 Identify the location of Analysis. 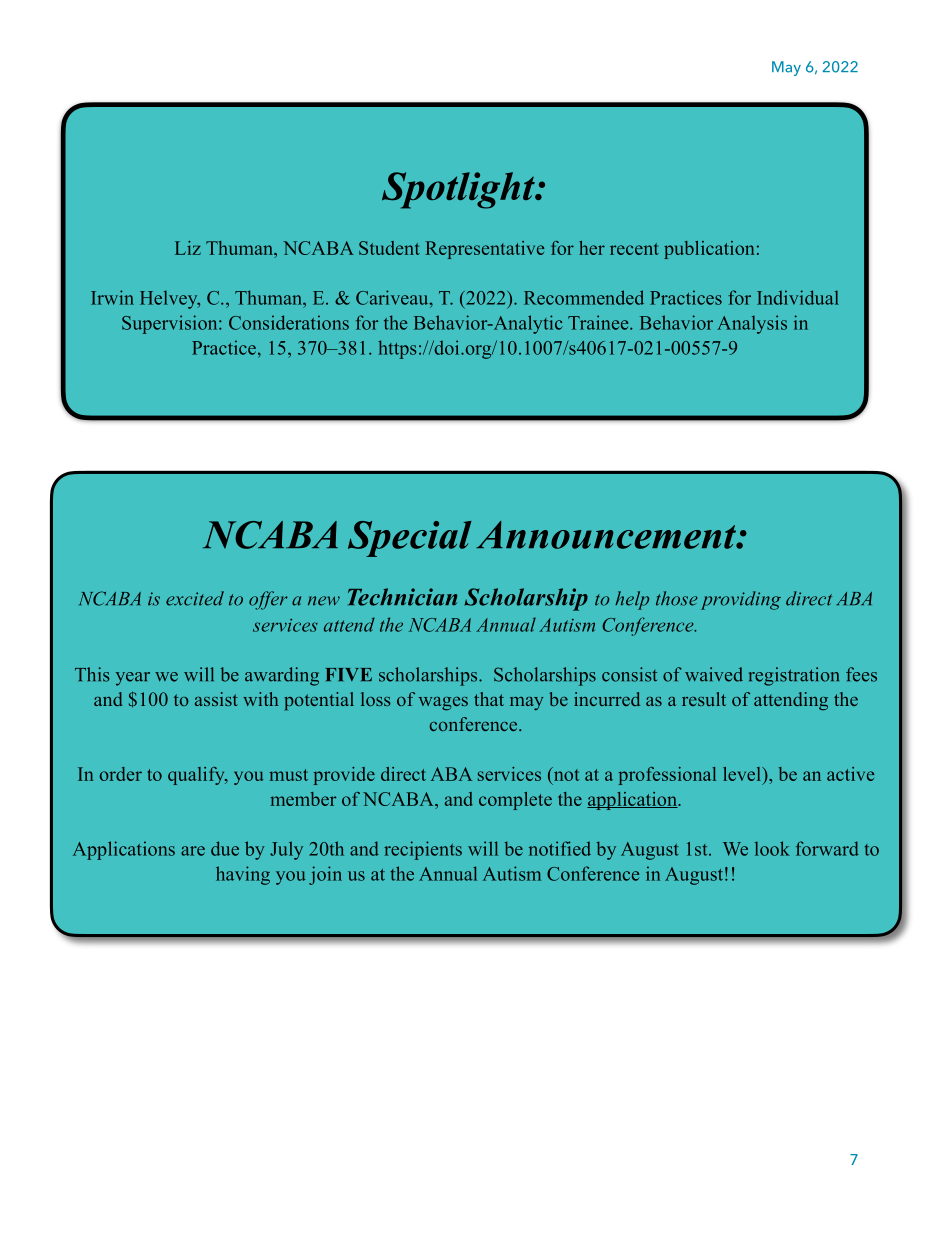
(752, 324).
